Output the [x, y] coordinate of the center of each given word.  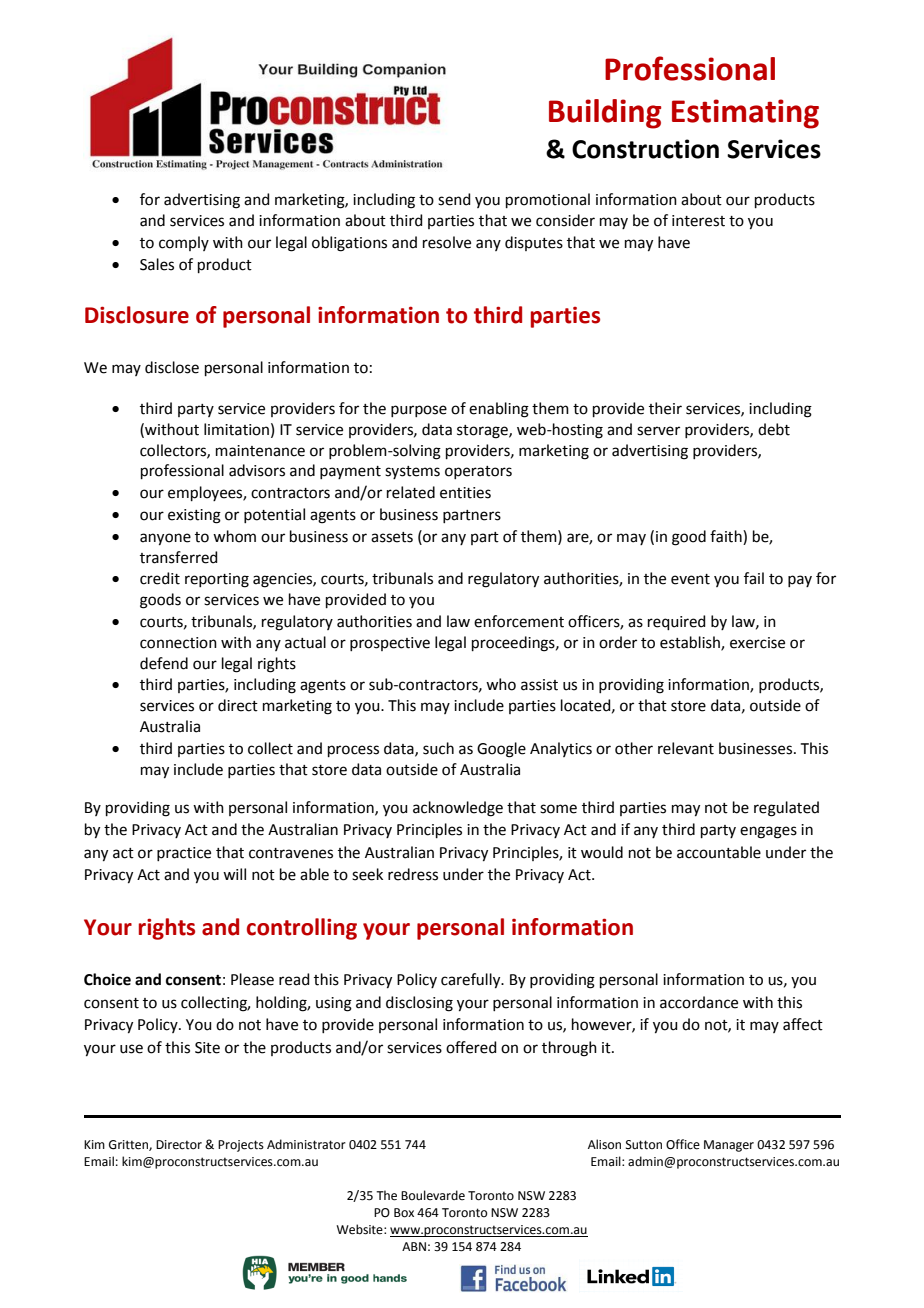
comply [184, 243]
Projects [241, 1146]
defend [164, 663]
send [454, 199]
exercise [757, 643]
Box [404, 1213]
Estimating [745, 114]
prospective [390, 644]
